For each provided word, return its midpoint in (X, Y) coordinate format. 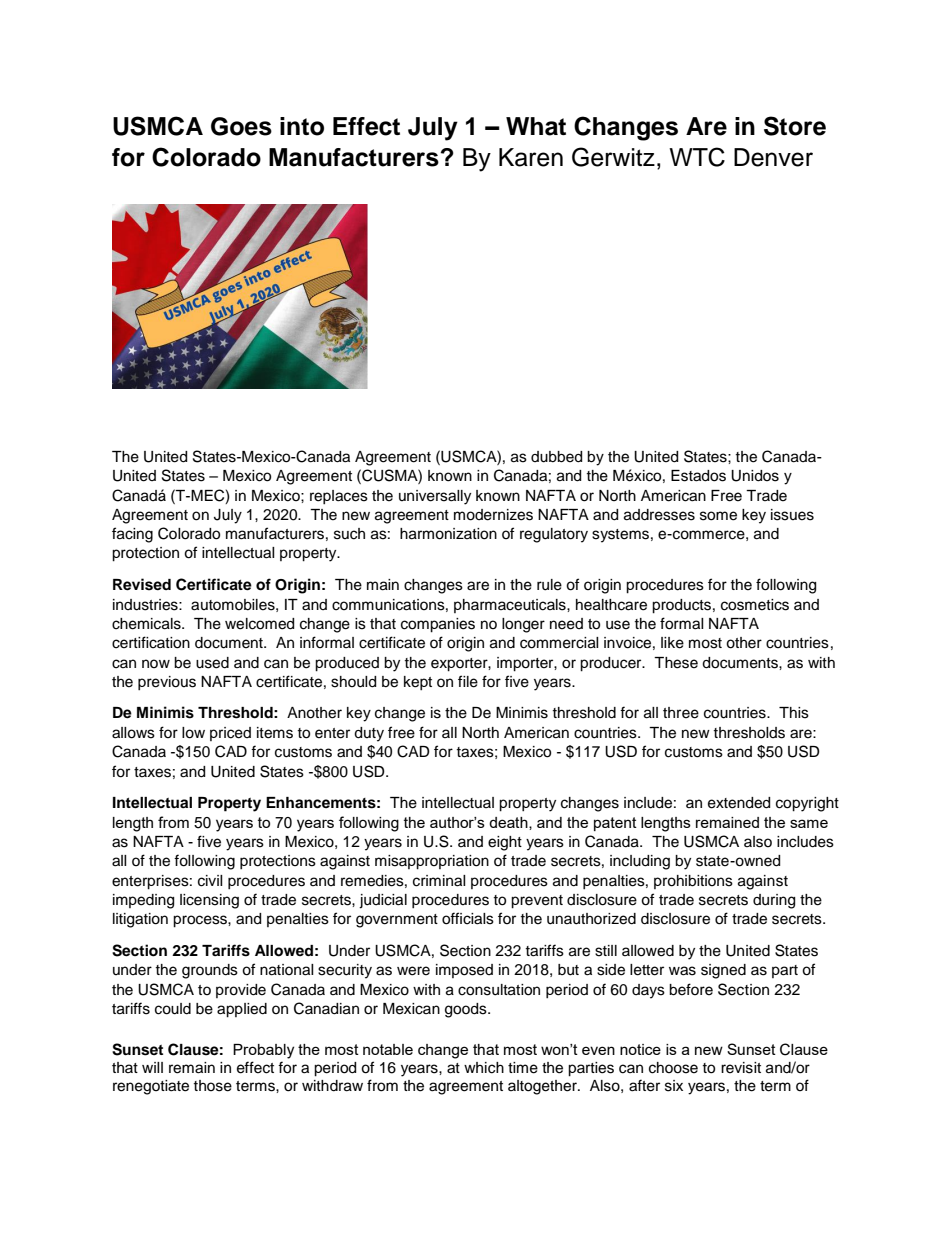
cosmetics (755, 605)
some (718, 516)
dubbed (556, 457)
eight (505, 843)
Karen (531, 157)
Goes (241, 126)
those (212, 1086)
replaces (339, 497)
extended (739, 803)
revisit (741, 1068)
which (484, 1068)
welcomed (259, 624)
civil (210, 881)
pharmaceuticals (511, 606)
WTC (697, 157)
